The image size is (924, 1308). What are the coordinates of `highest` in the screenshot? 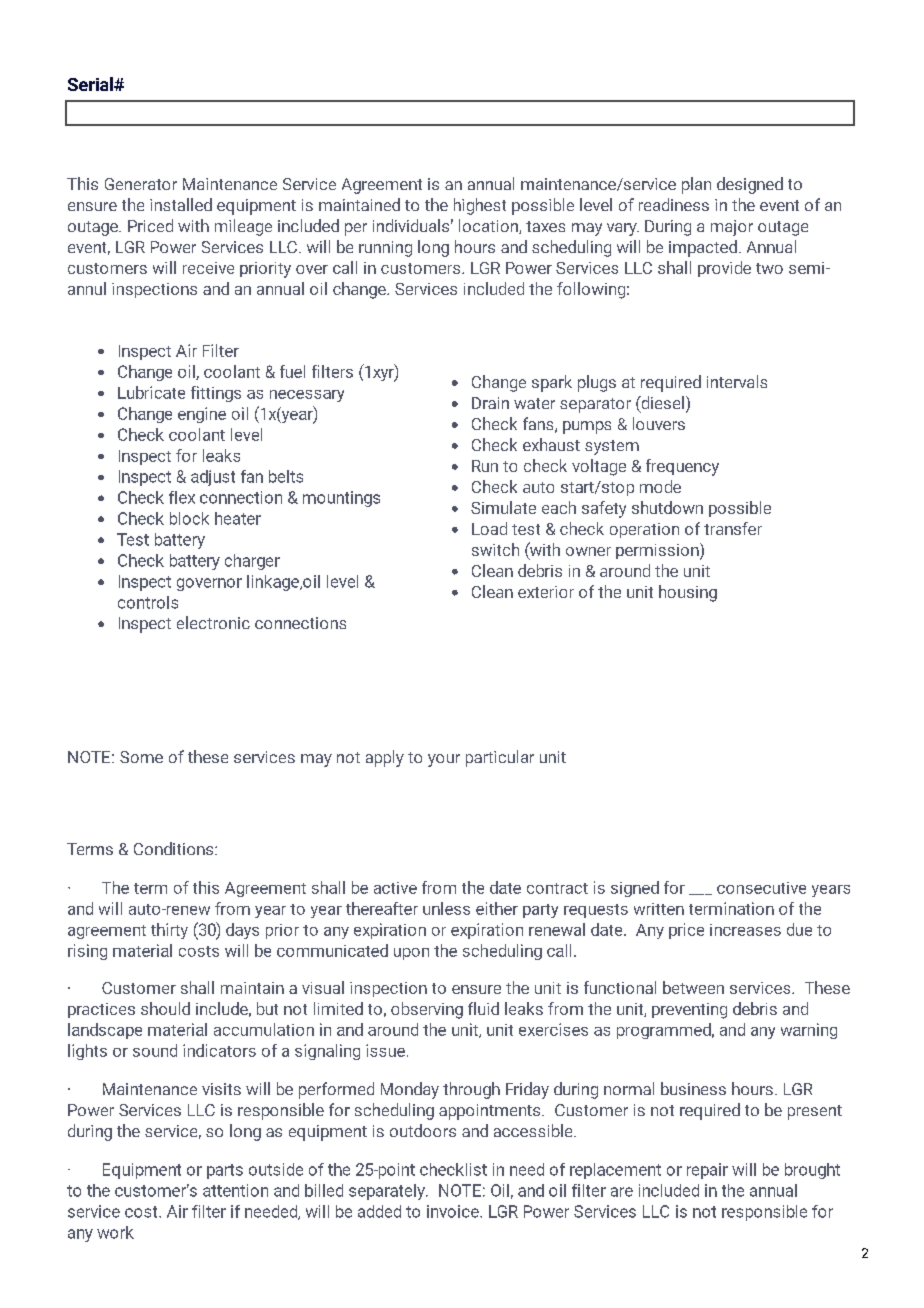 It's located at (480, 206).
